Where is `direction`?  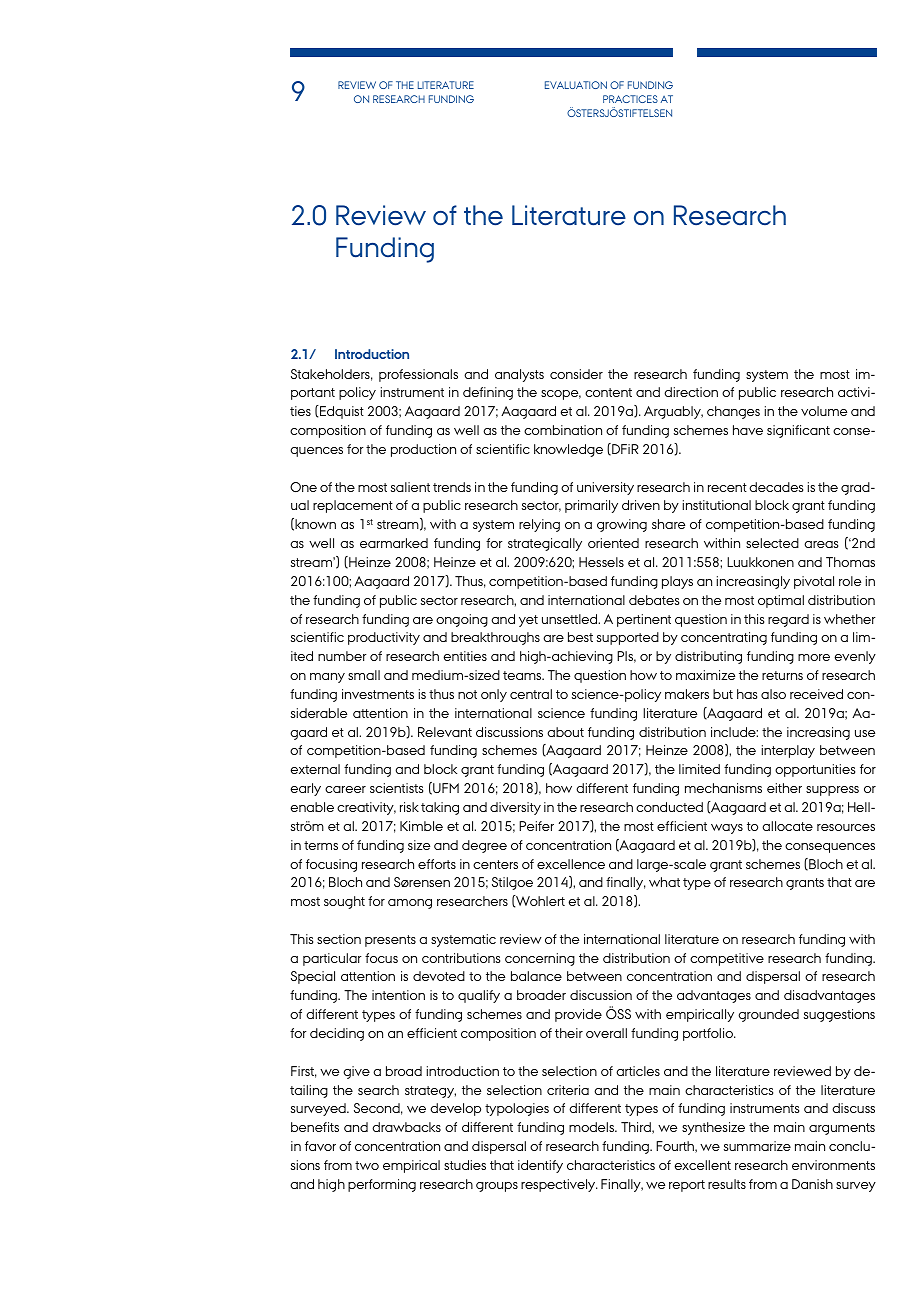
direction is located at coordinates (691, 392).
